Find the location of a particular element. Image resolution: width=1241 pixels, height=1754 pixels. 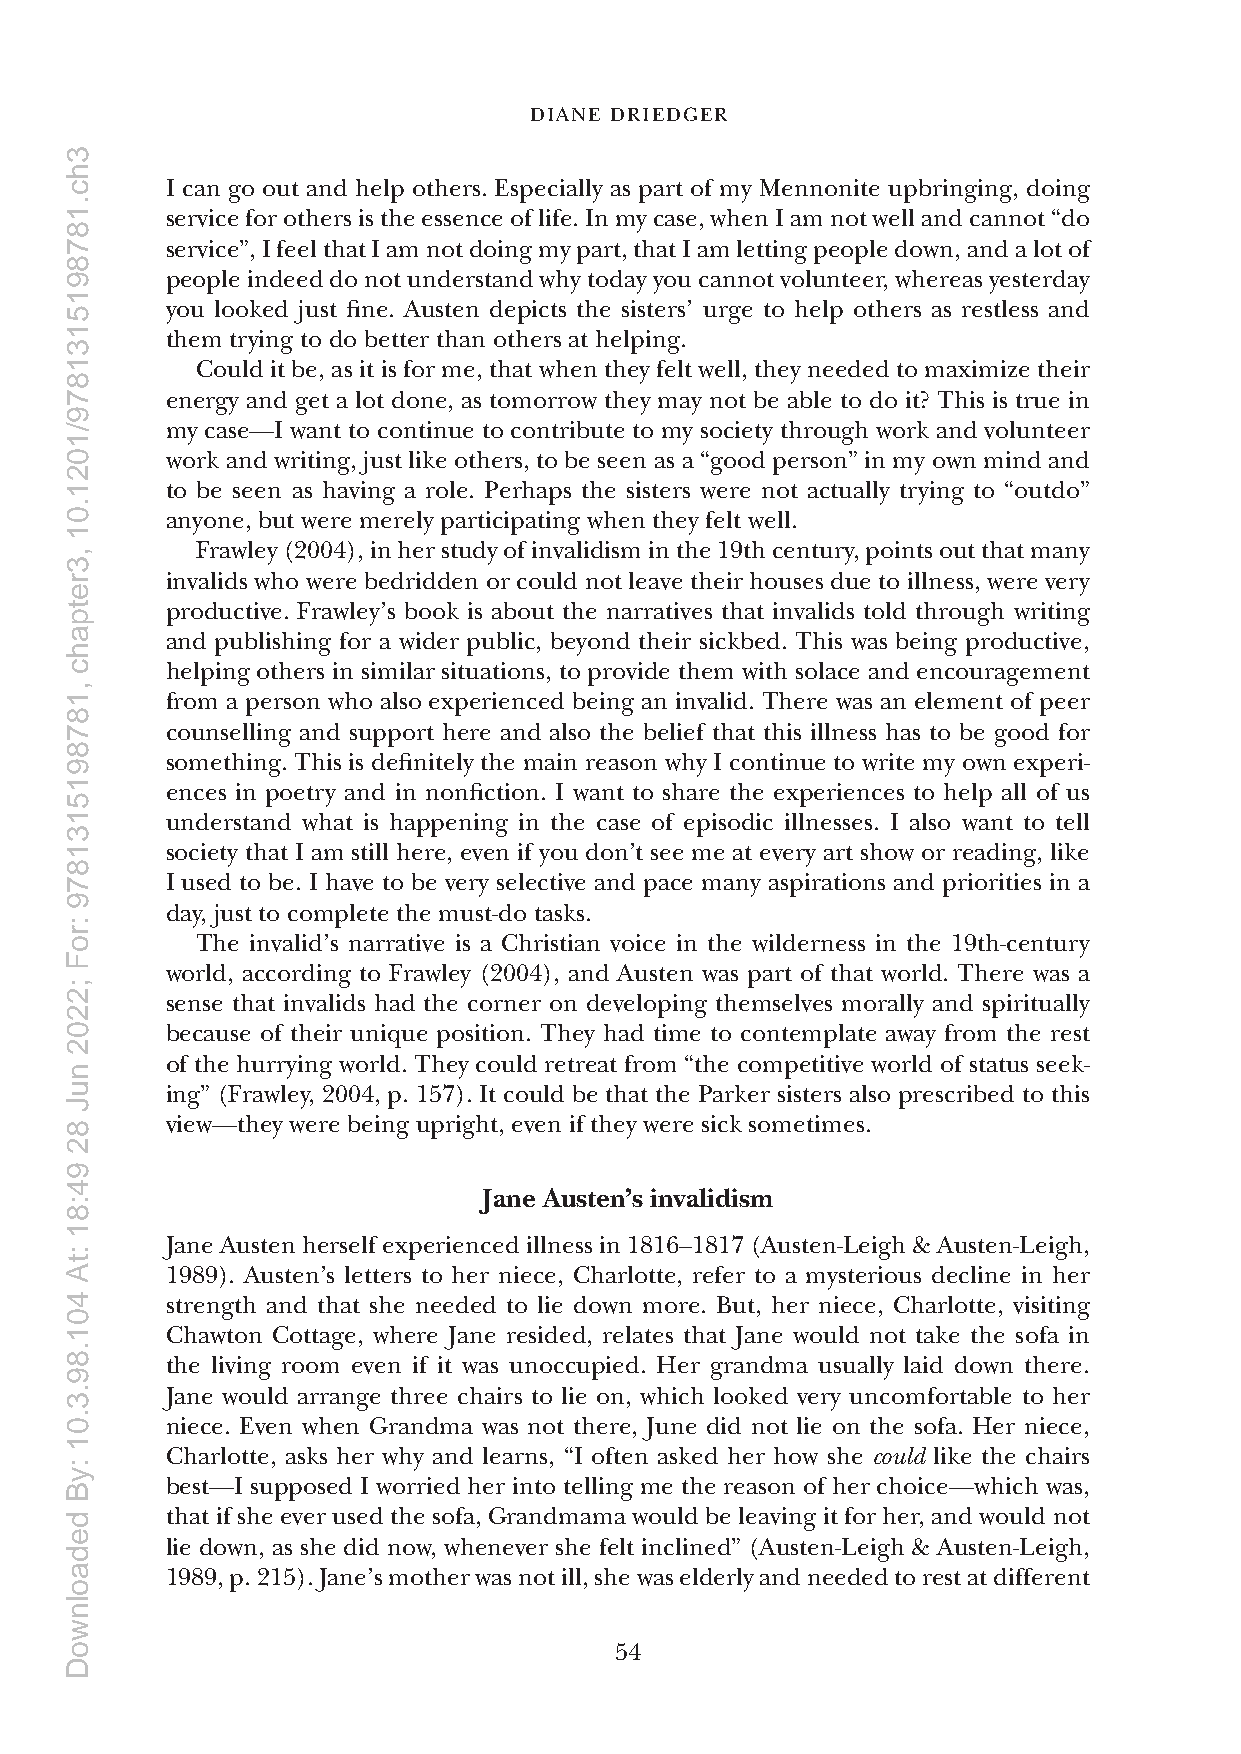

publishing is located at coordinates (273, 644).
